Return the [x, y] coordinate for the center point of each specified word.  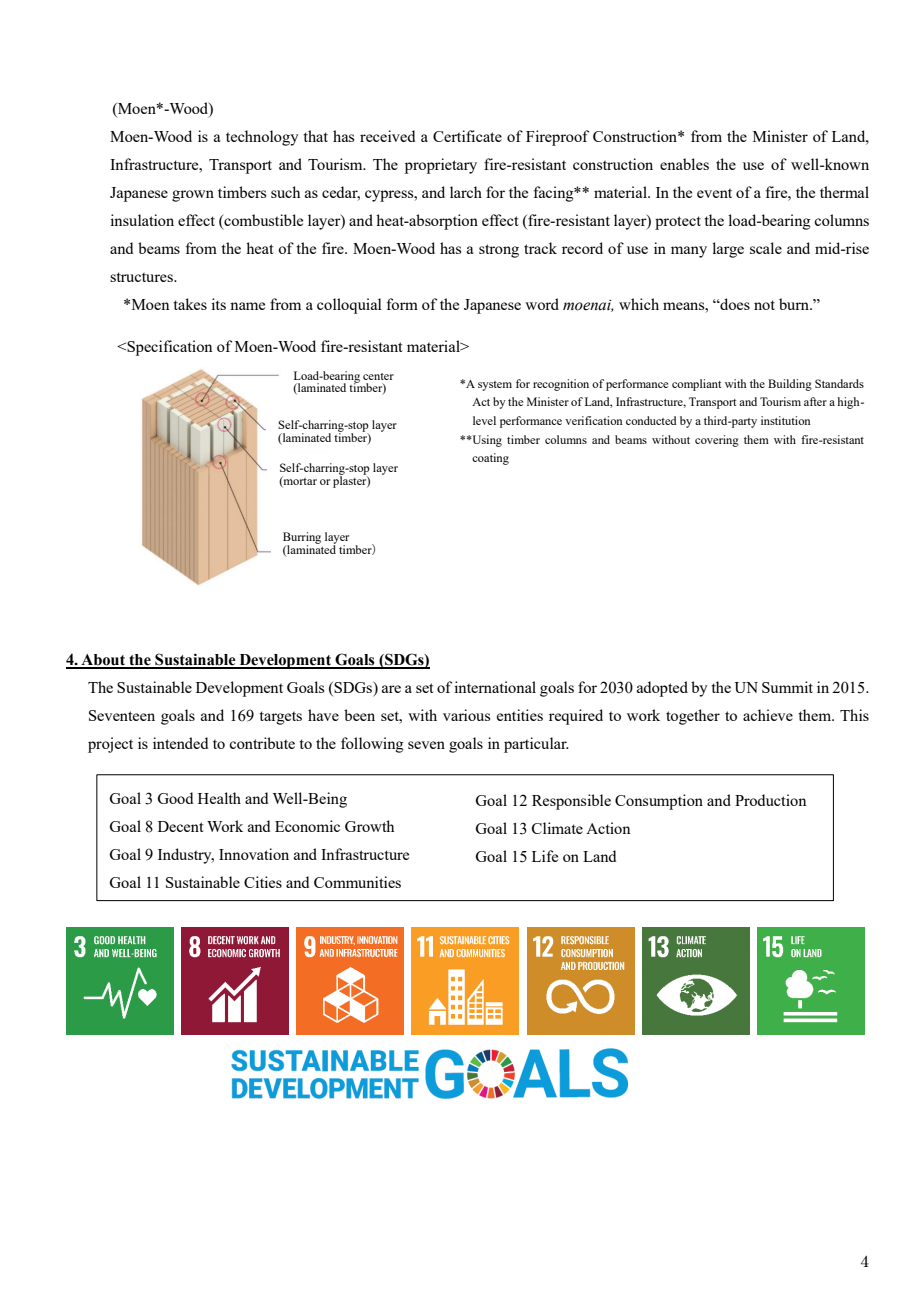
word [542, 304]
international [495, 687]
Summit [787, 687]
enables [684, 164]
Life [545, 856]
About [103, 661]
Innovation [254, 854]
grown [193, 196]
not [764, 305]
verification [594, 420]
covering [717, 441]
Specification [169, 348]
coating [490, 459]
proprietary [441, 166]
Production [771, 800]
